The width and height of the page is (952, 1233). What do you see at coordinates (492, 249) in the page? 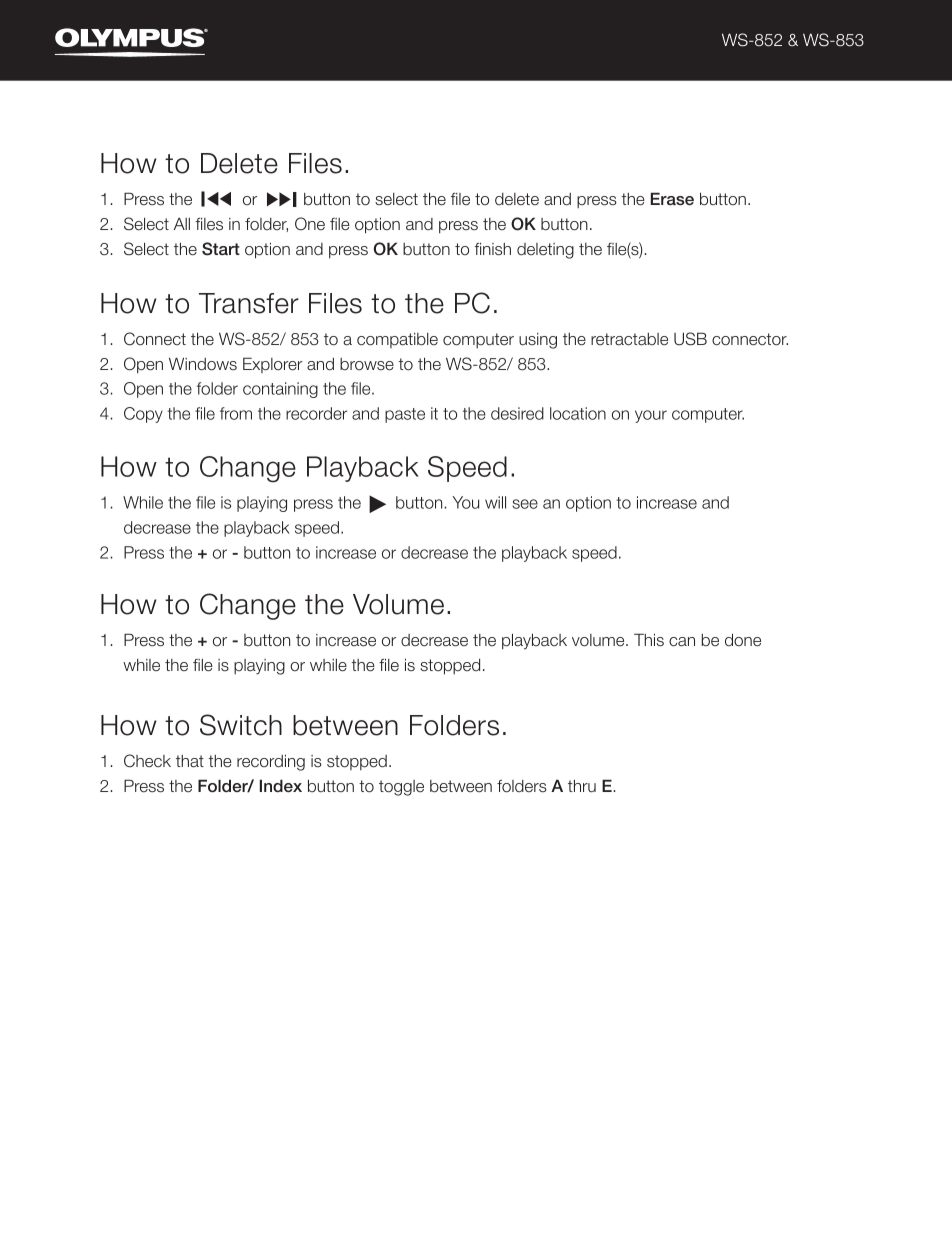
I see `finish` at bounding box center [492, 249].
